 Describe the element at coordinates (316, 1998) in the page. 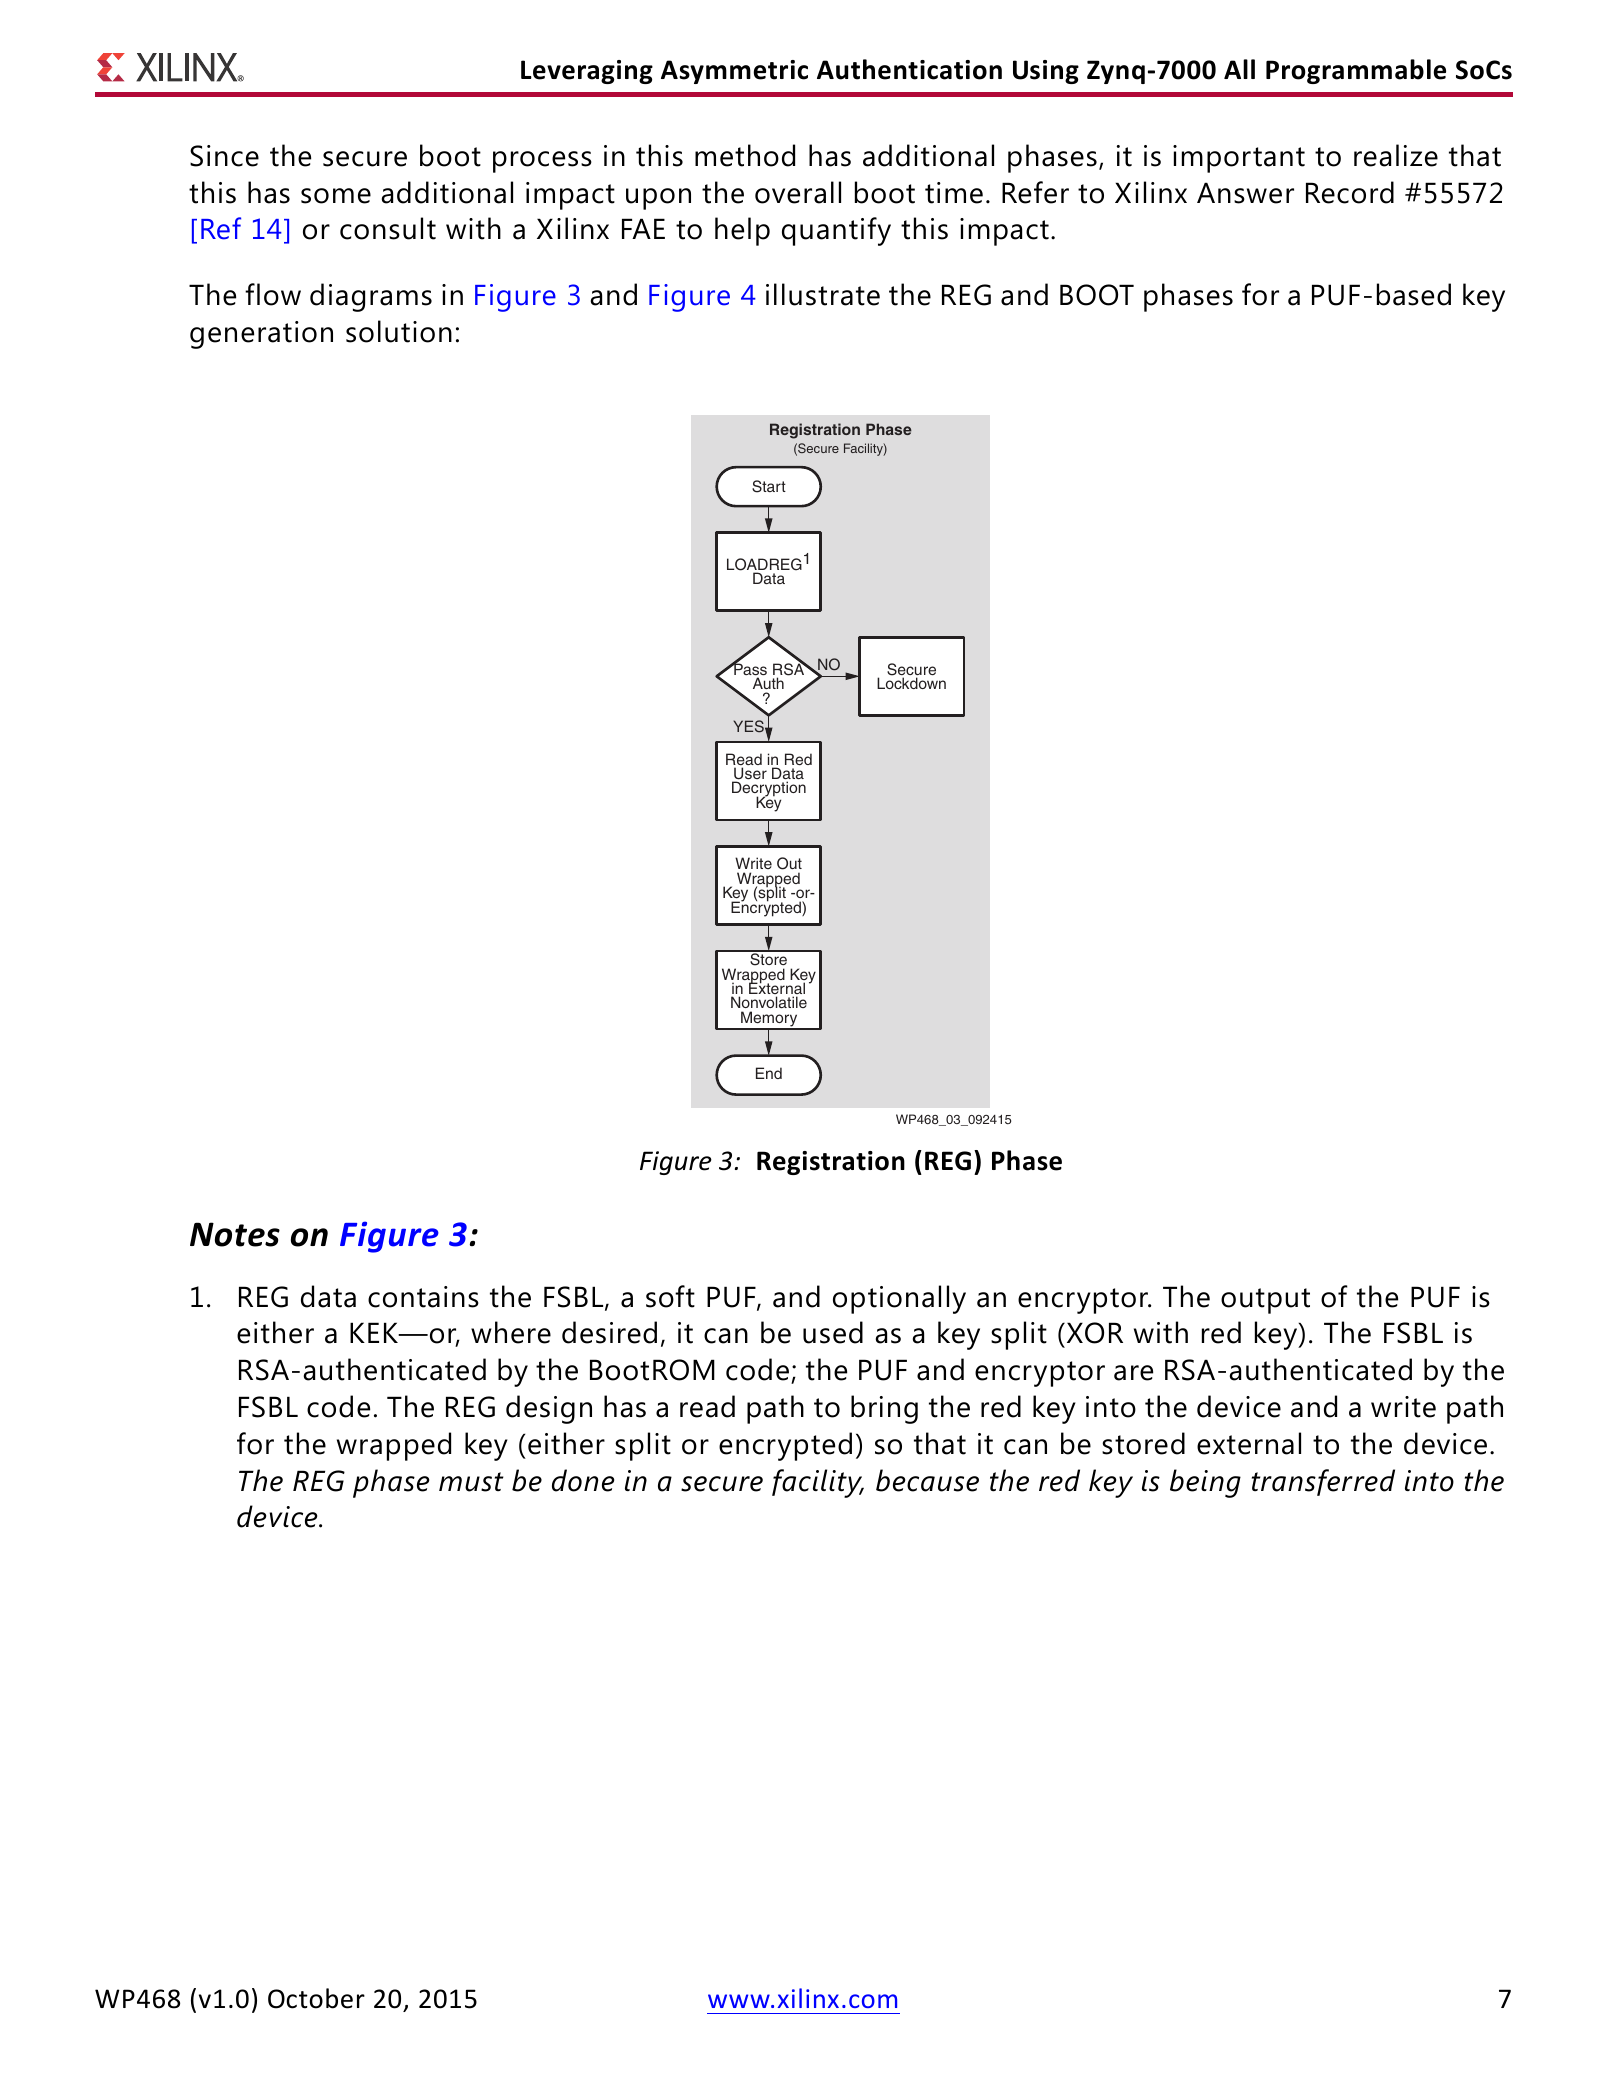

I see `October` at that location.
